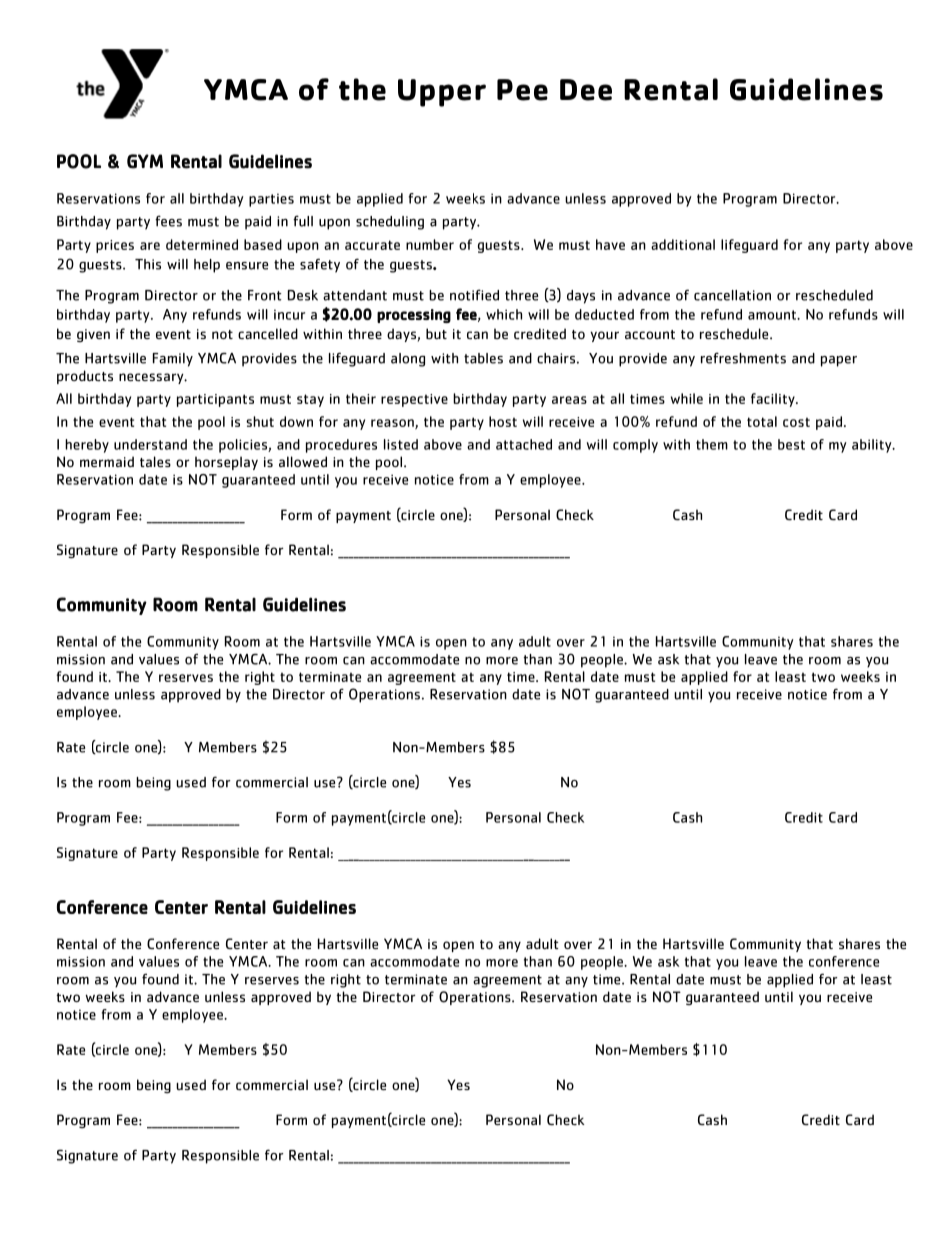  Describe the element at coordinates (524, 444) in the screenshot. I see `attached` at that location.
